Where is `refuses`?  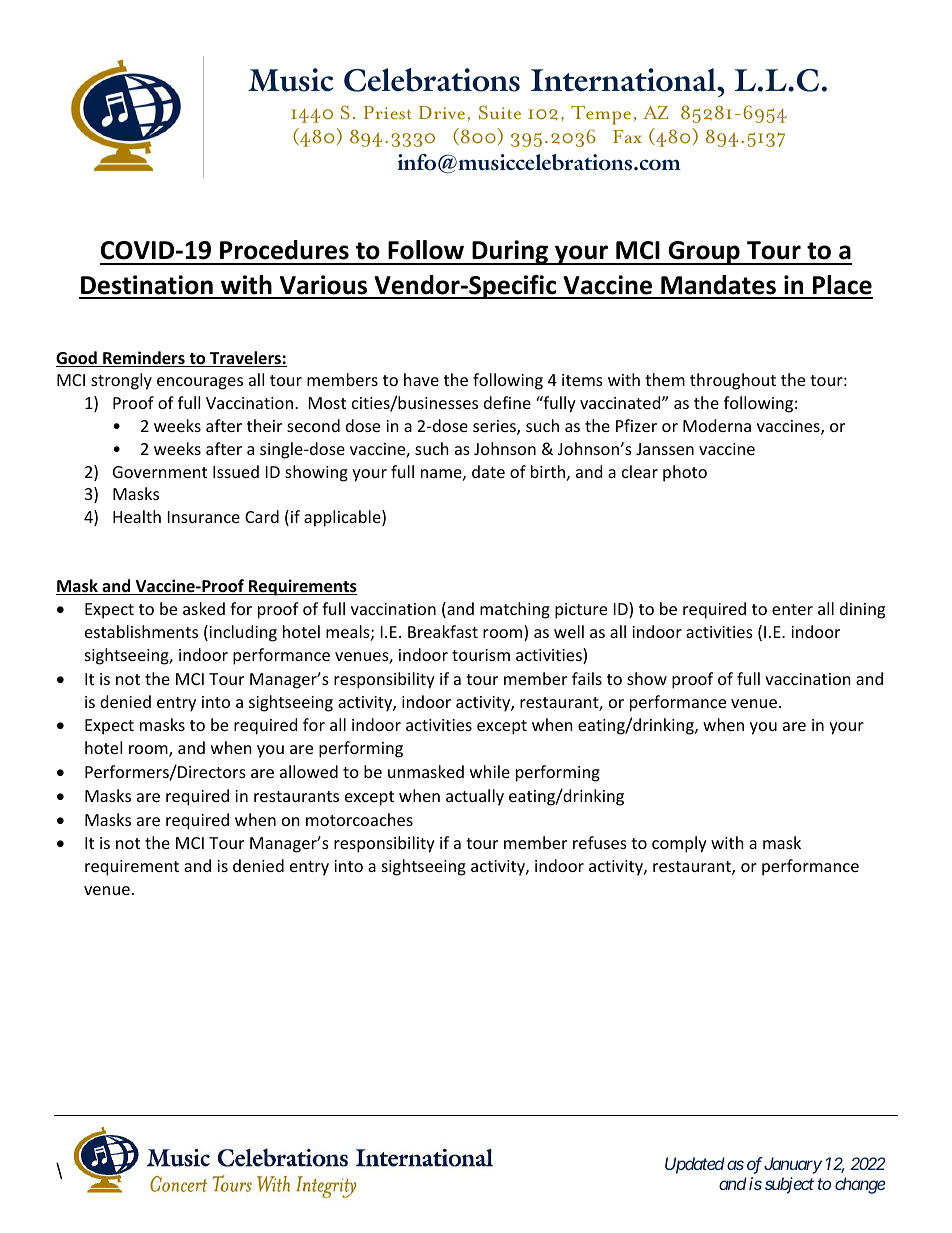
refuses is located at coordinates (600, 842).
